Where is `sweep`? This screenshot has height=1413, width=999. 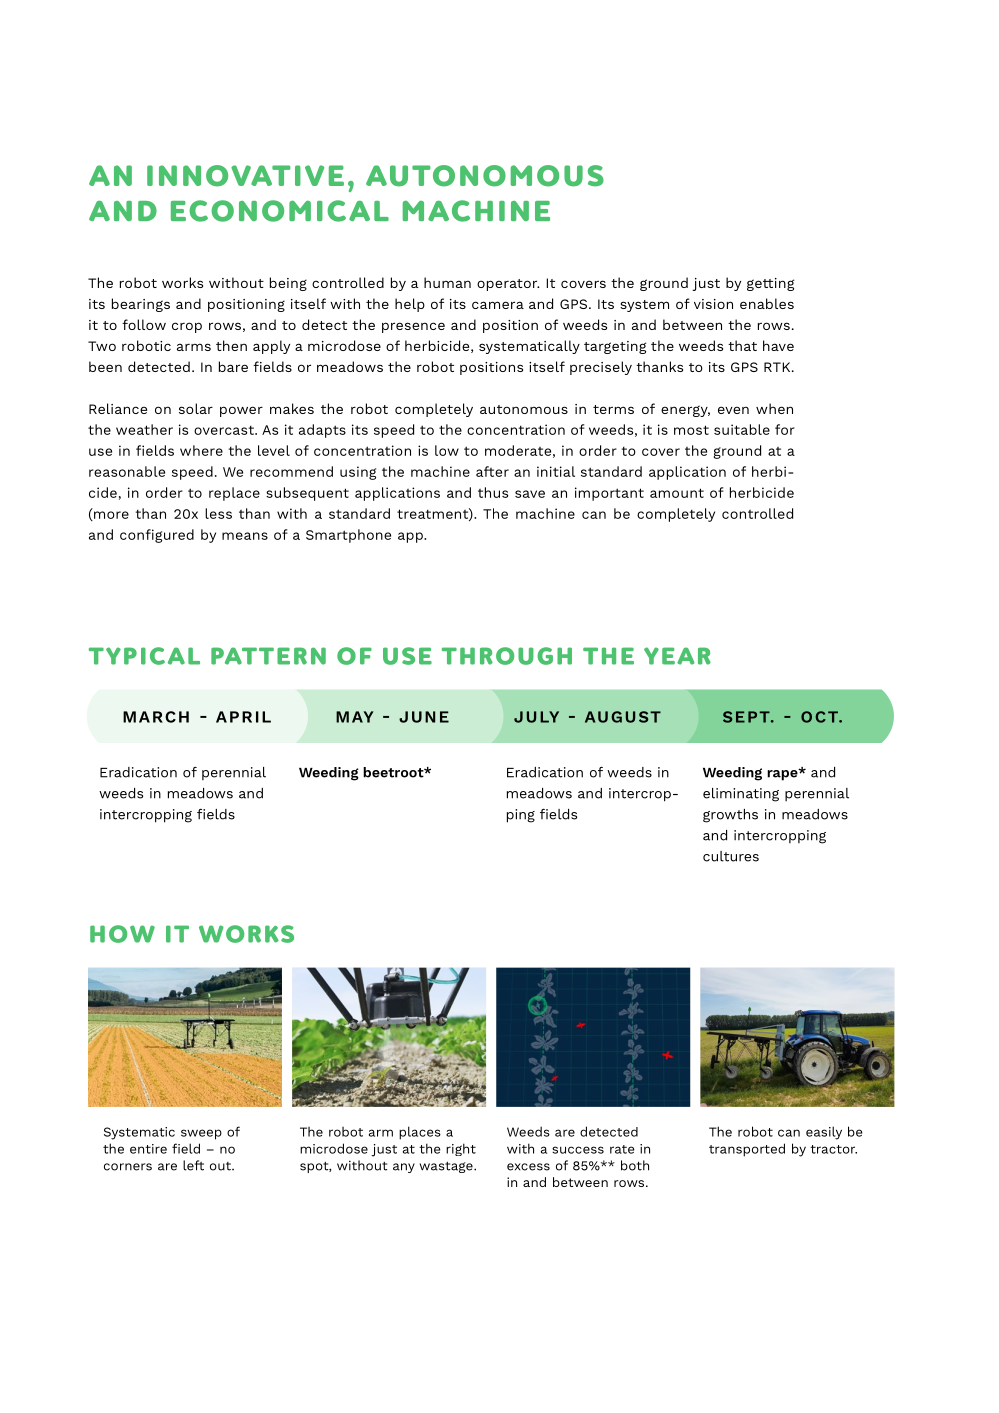 sweep is located at coordinates (201, 1134).
